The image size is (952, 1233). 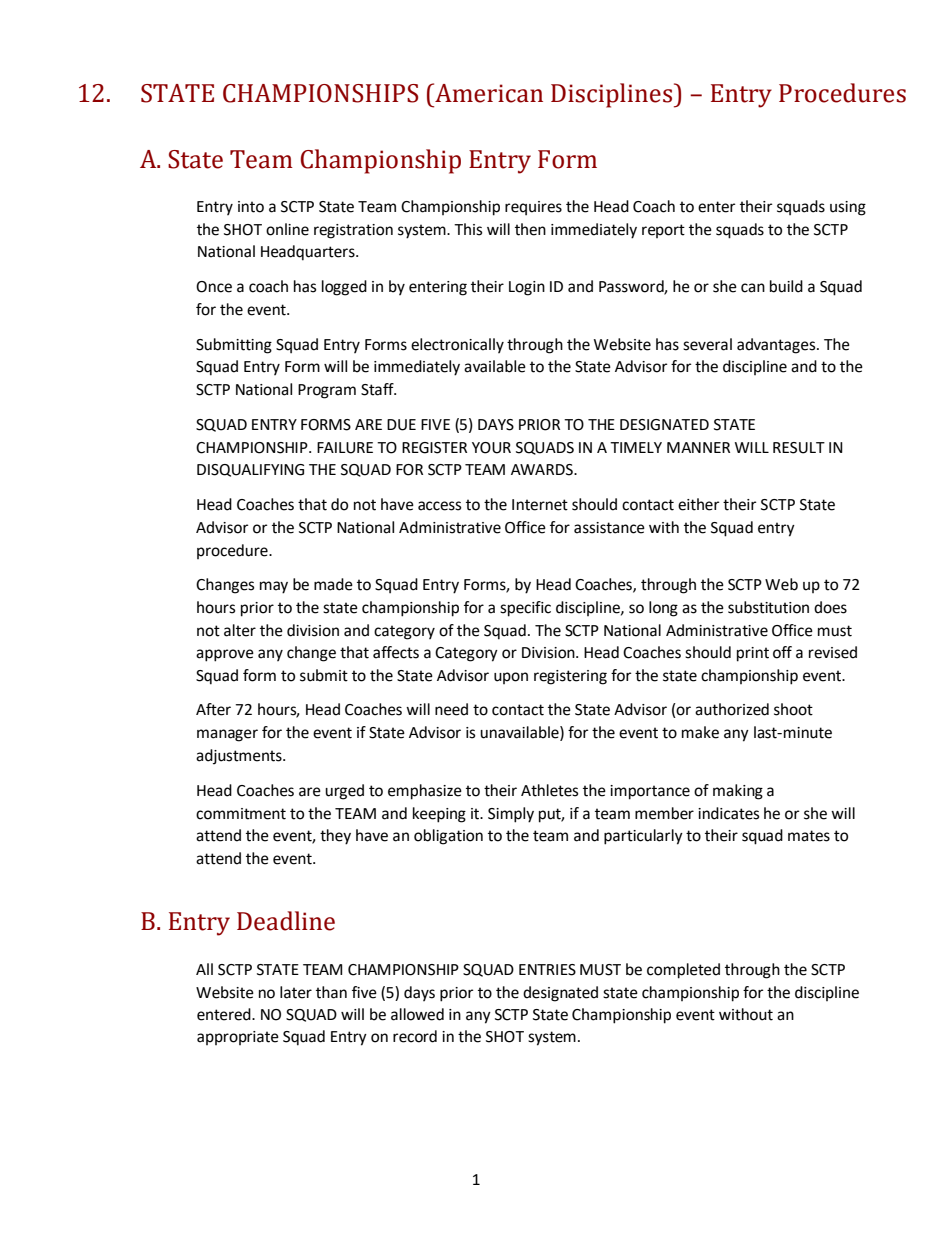 What do you see at coordinates (344, 792) in the screenshot?
I see `urged` at bounding box center [344, 792].
